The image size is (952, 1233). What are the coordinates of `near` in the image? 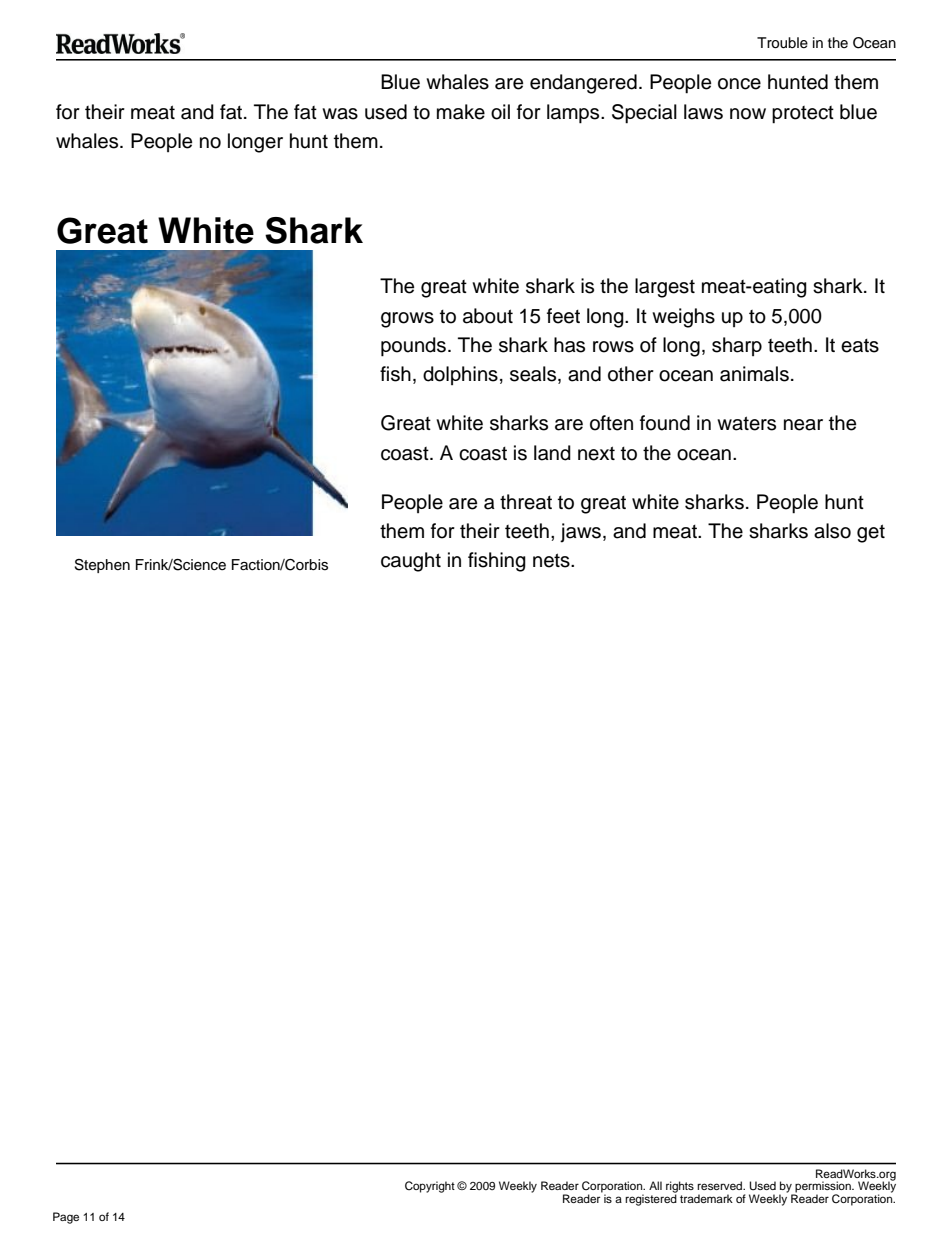 It's located at (803, 425).
